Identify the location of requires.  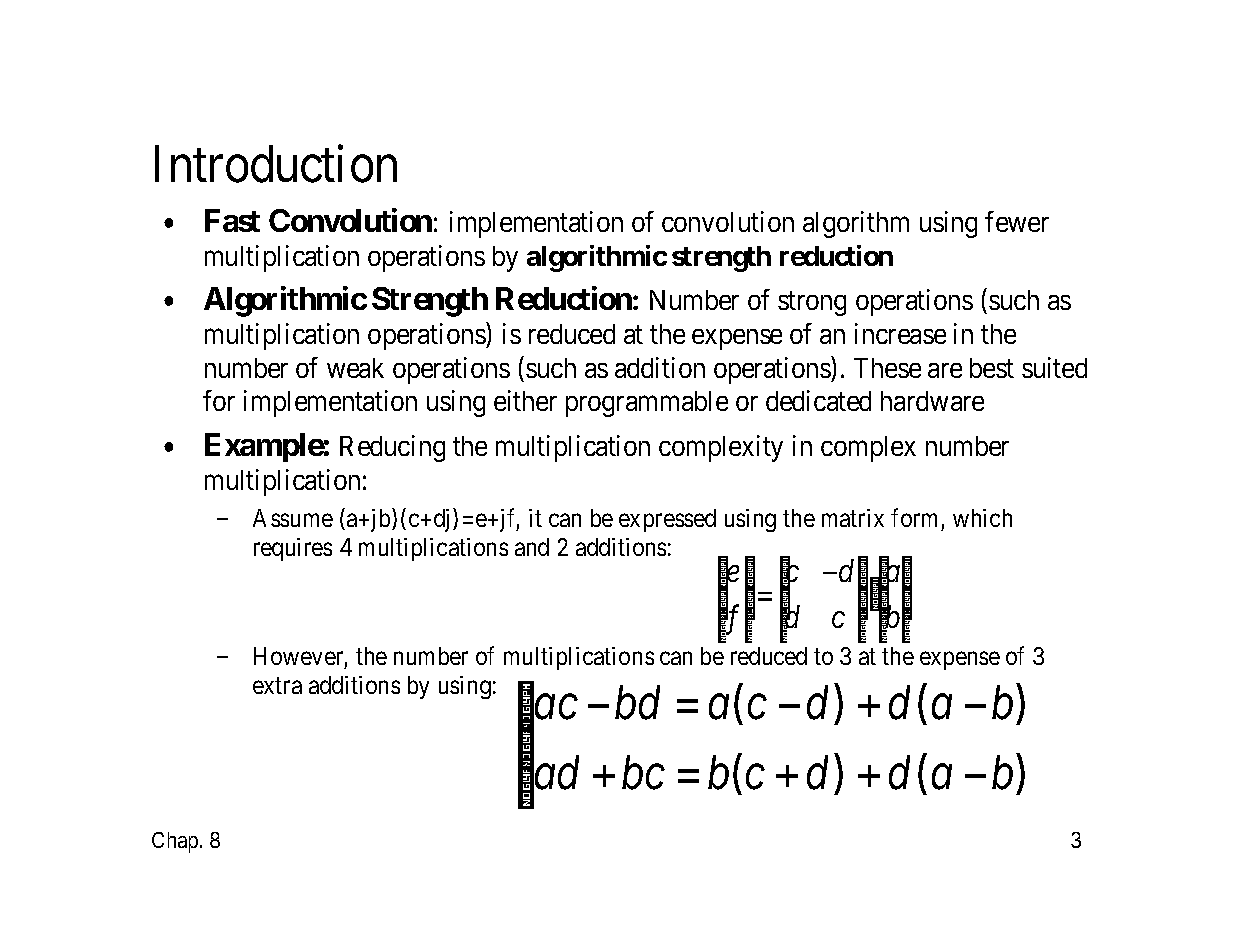
(293, 549).
